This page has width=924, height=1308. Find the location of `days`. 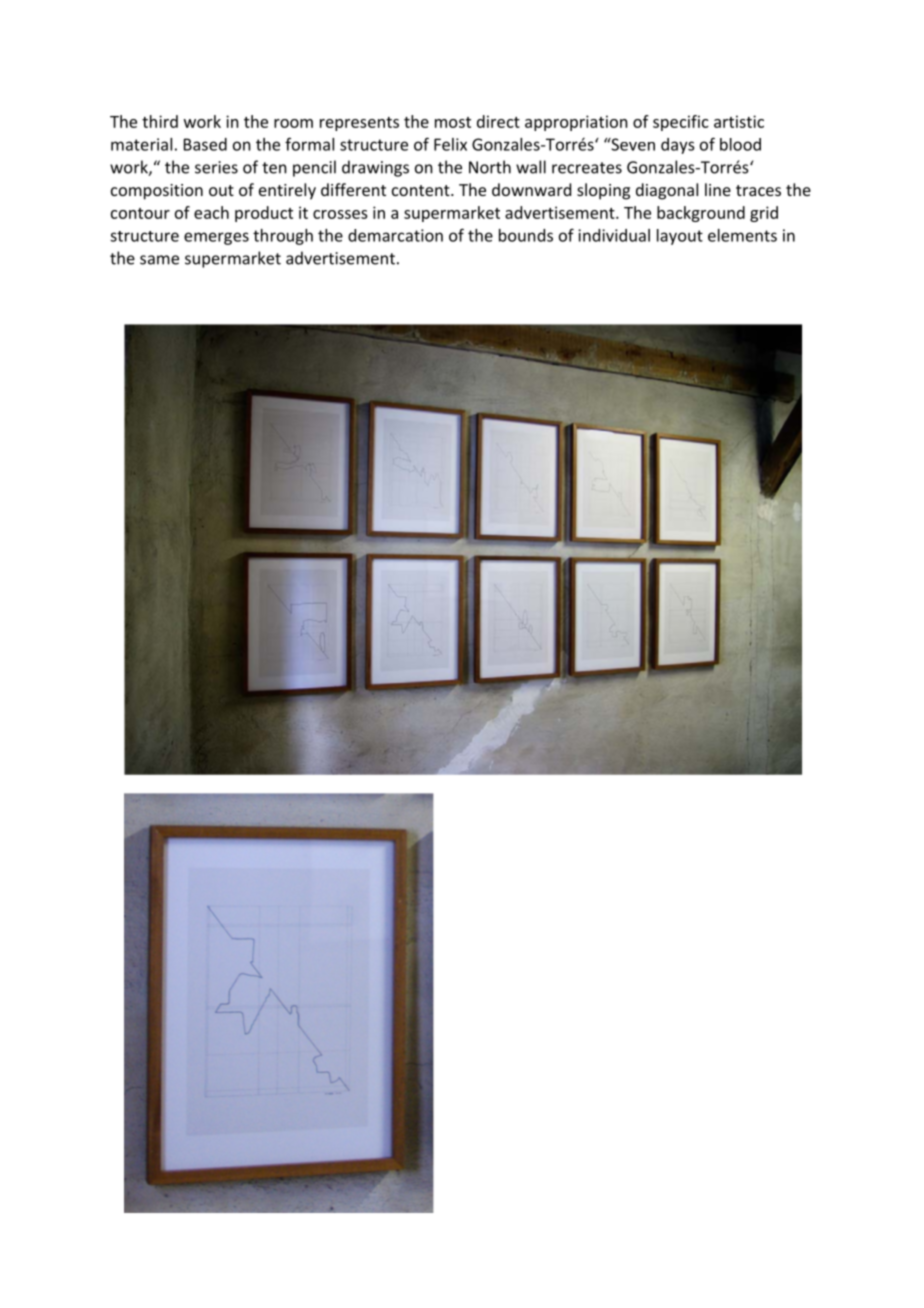

days is located at coordinates (677, 146).
